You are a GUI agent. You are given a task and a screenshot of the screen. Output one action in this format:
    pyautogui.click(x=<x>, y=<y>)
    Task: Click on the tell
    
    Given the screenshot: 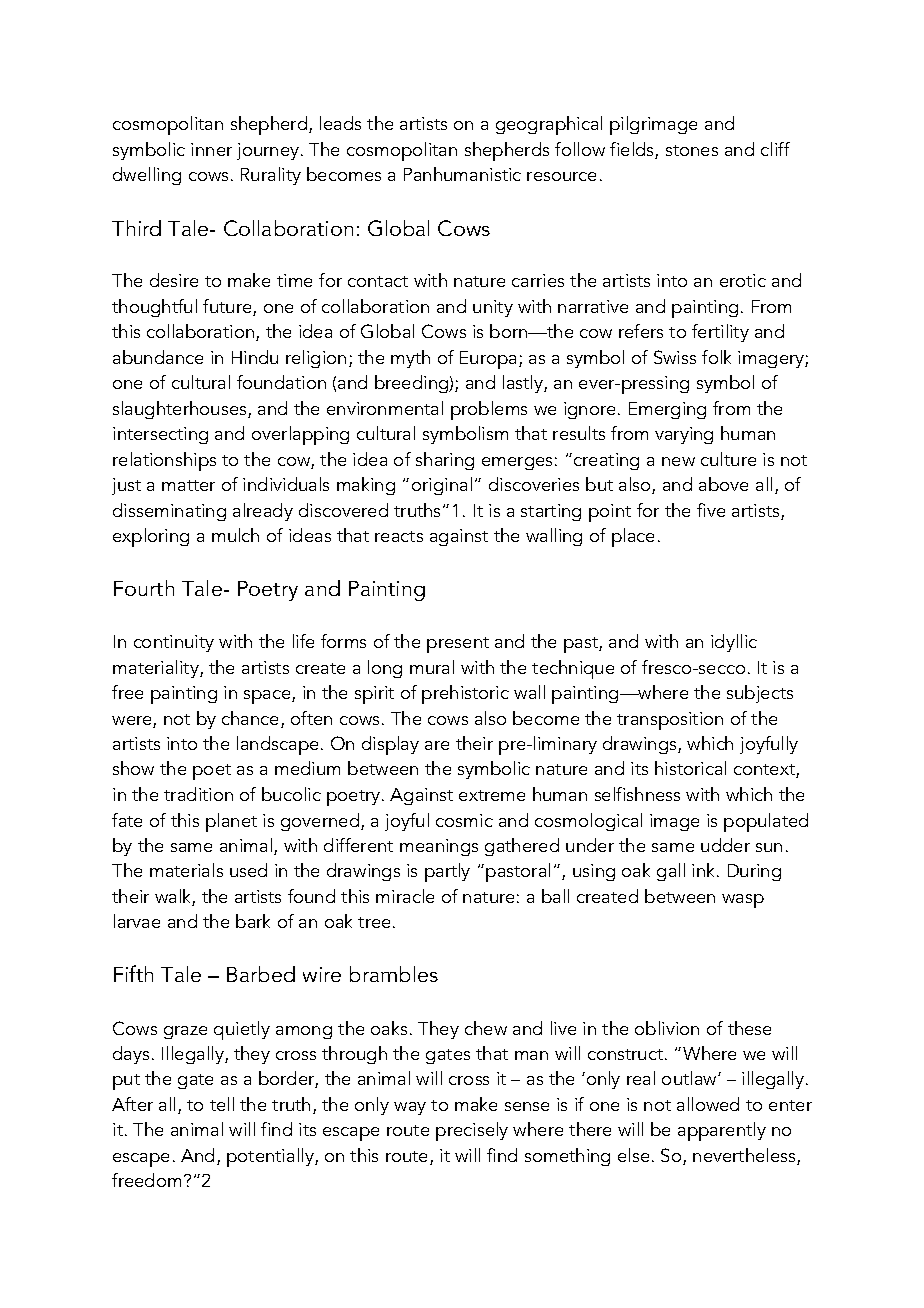 What is the action you would take?
    pyautogui.click(x=222, y=1104)
